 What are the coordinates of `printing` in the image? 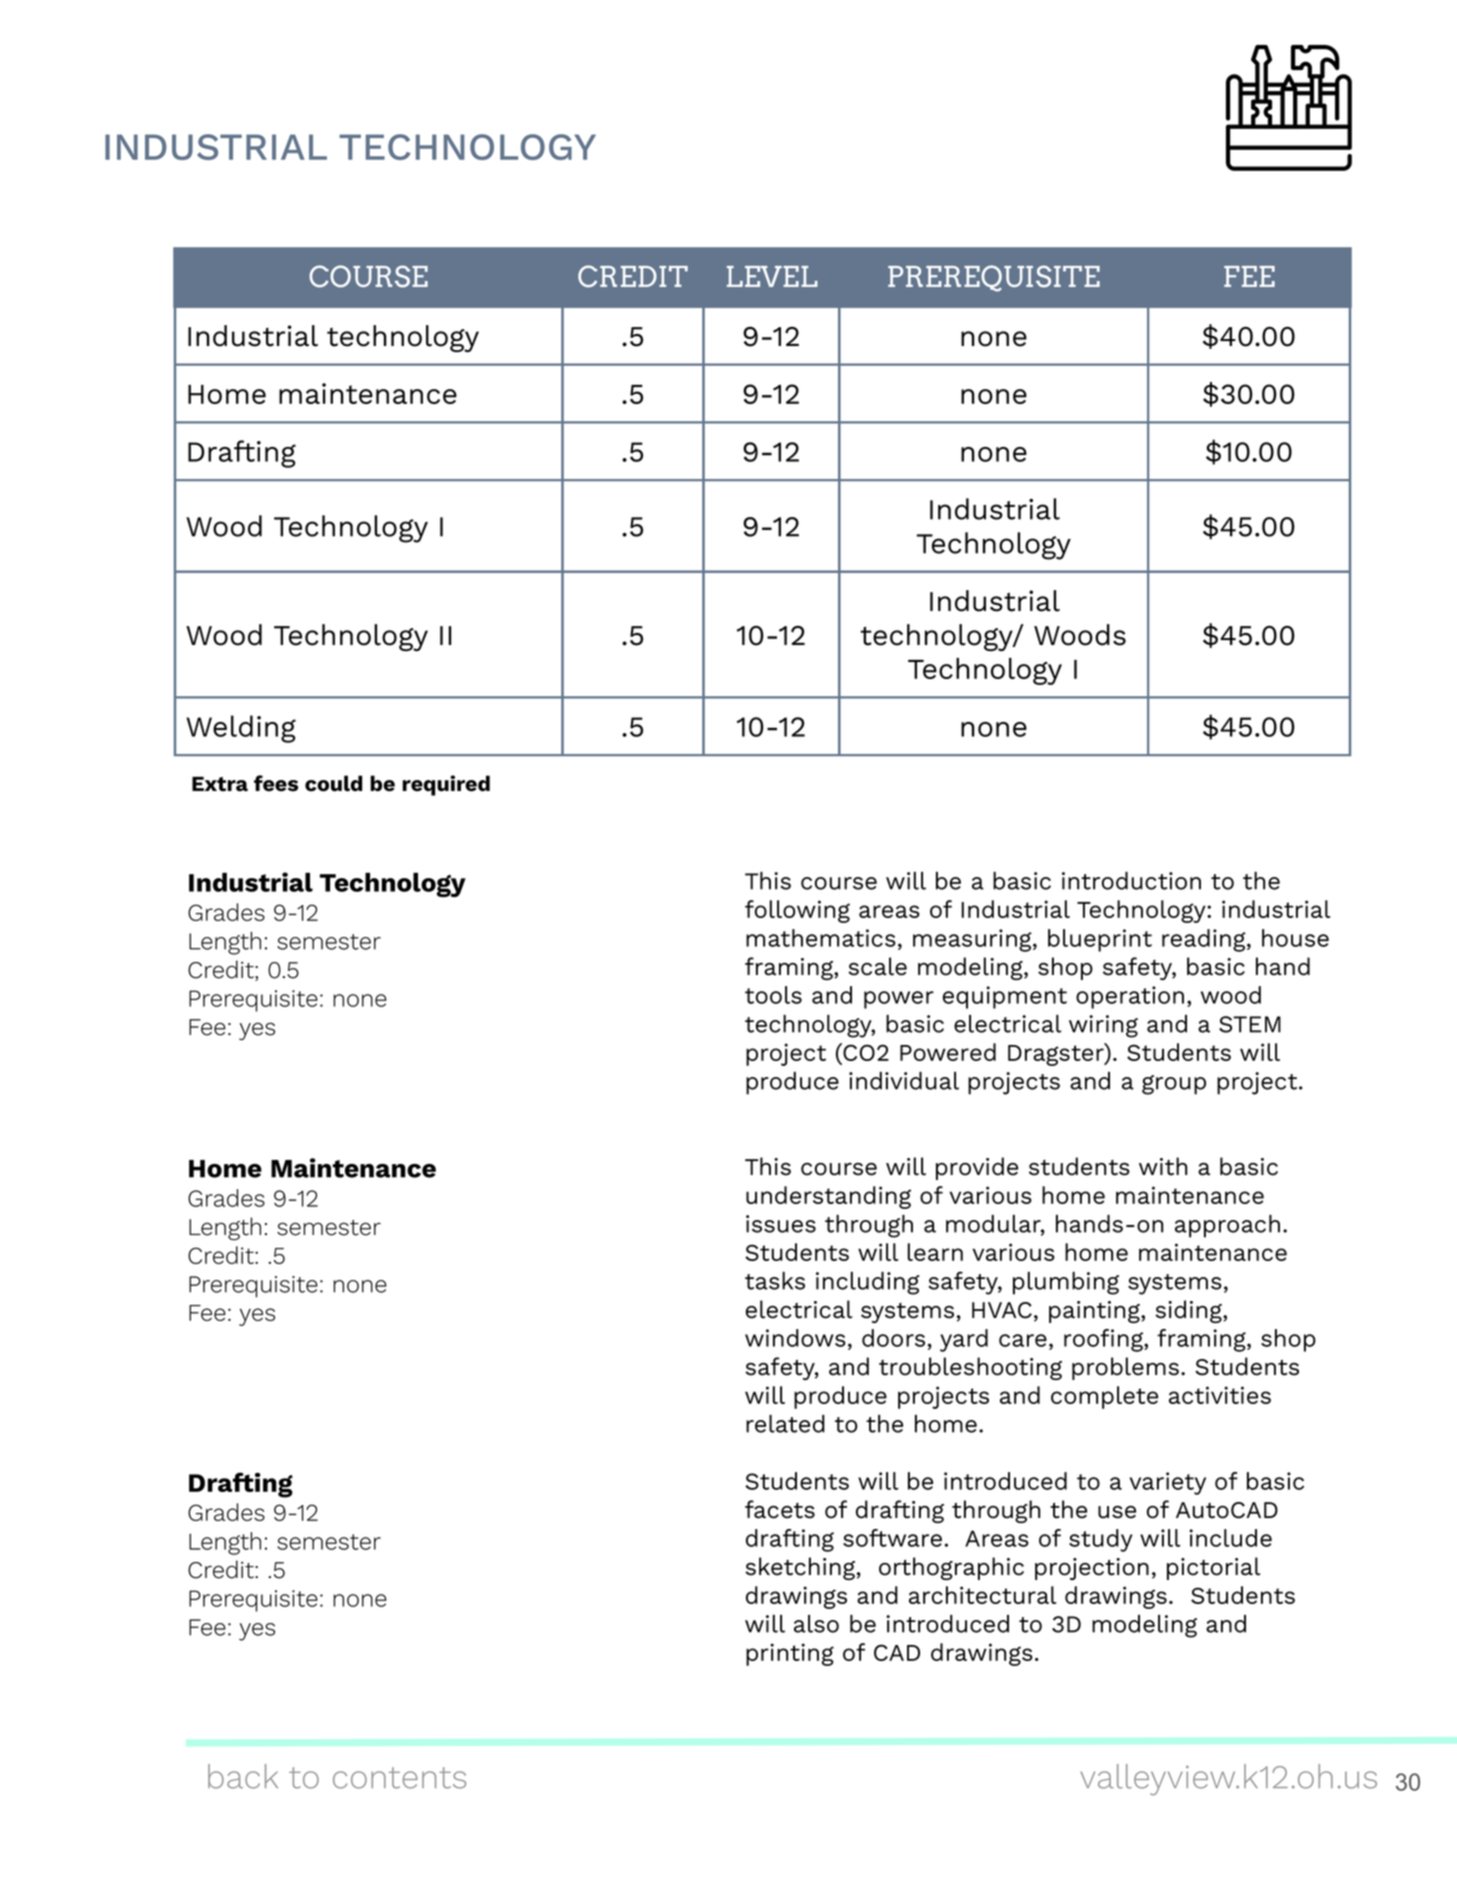 It's located at (790, 1654).
